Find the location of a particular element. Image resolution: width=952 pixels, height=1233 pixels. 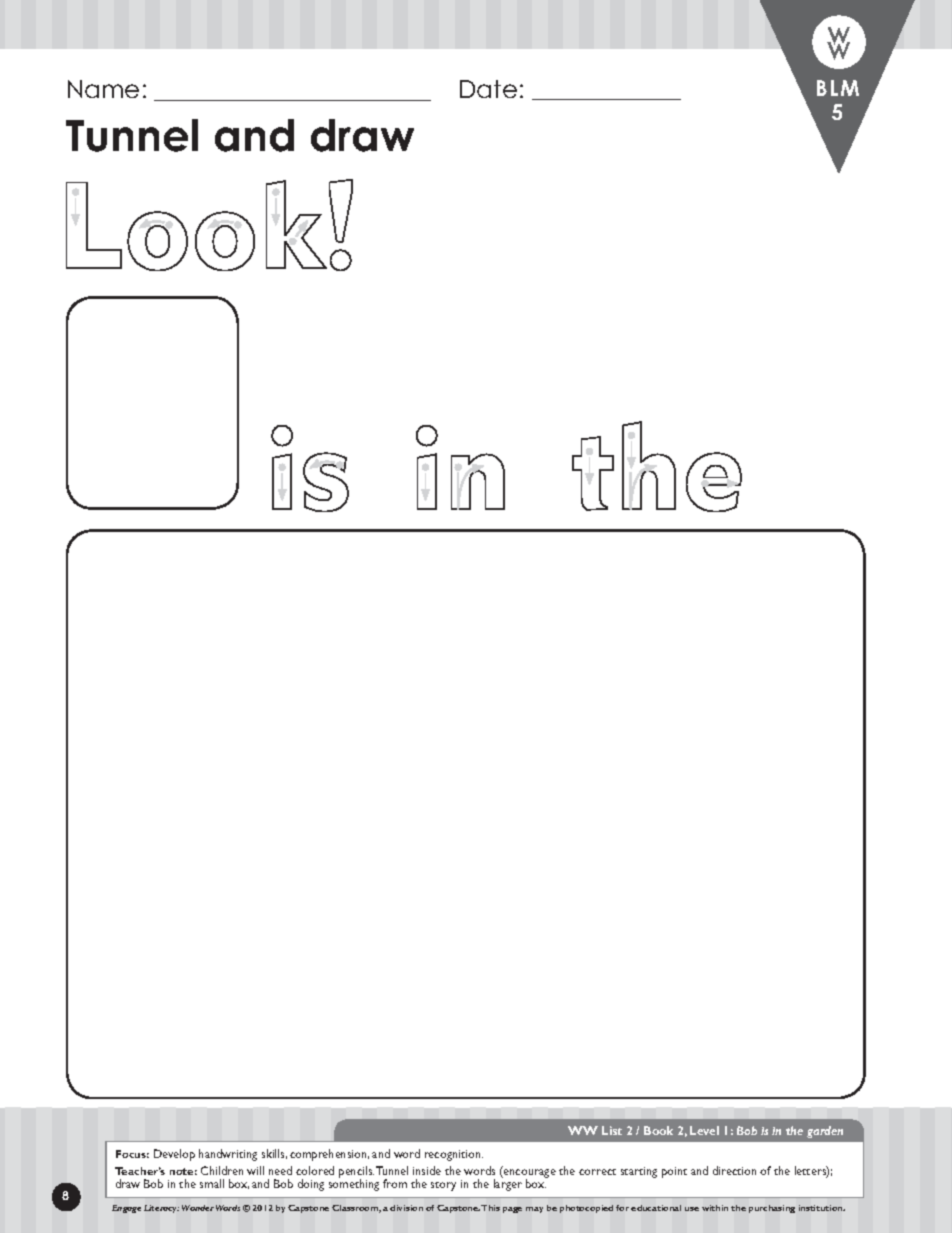

small is located at coordinates (212, 1183).
